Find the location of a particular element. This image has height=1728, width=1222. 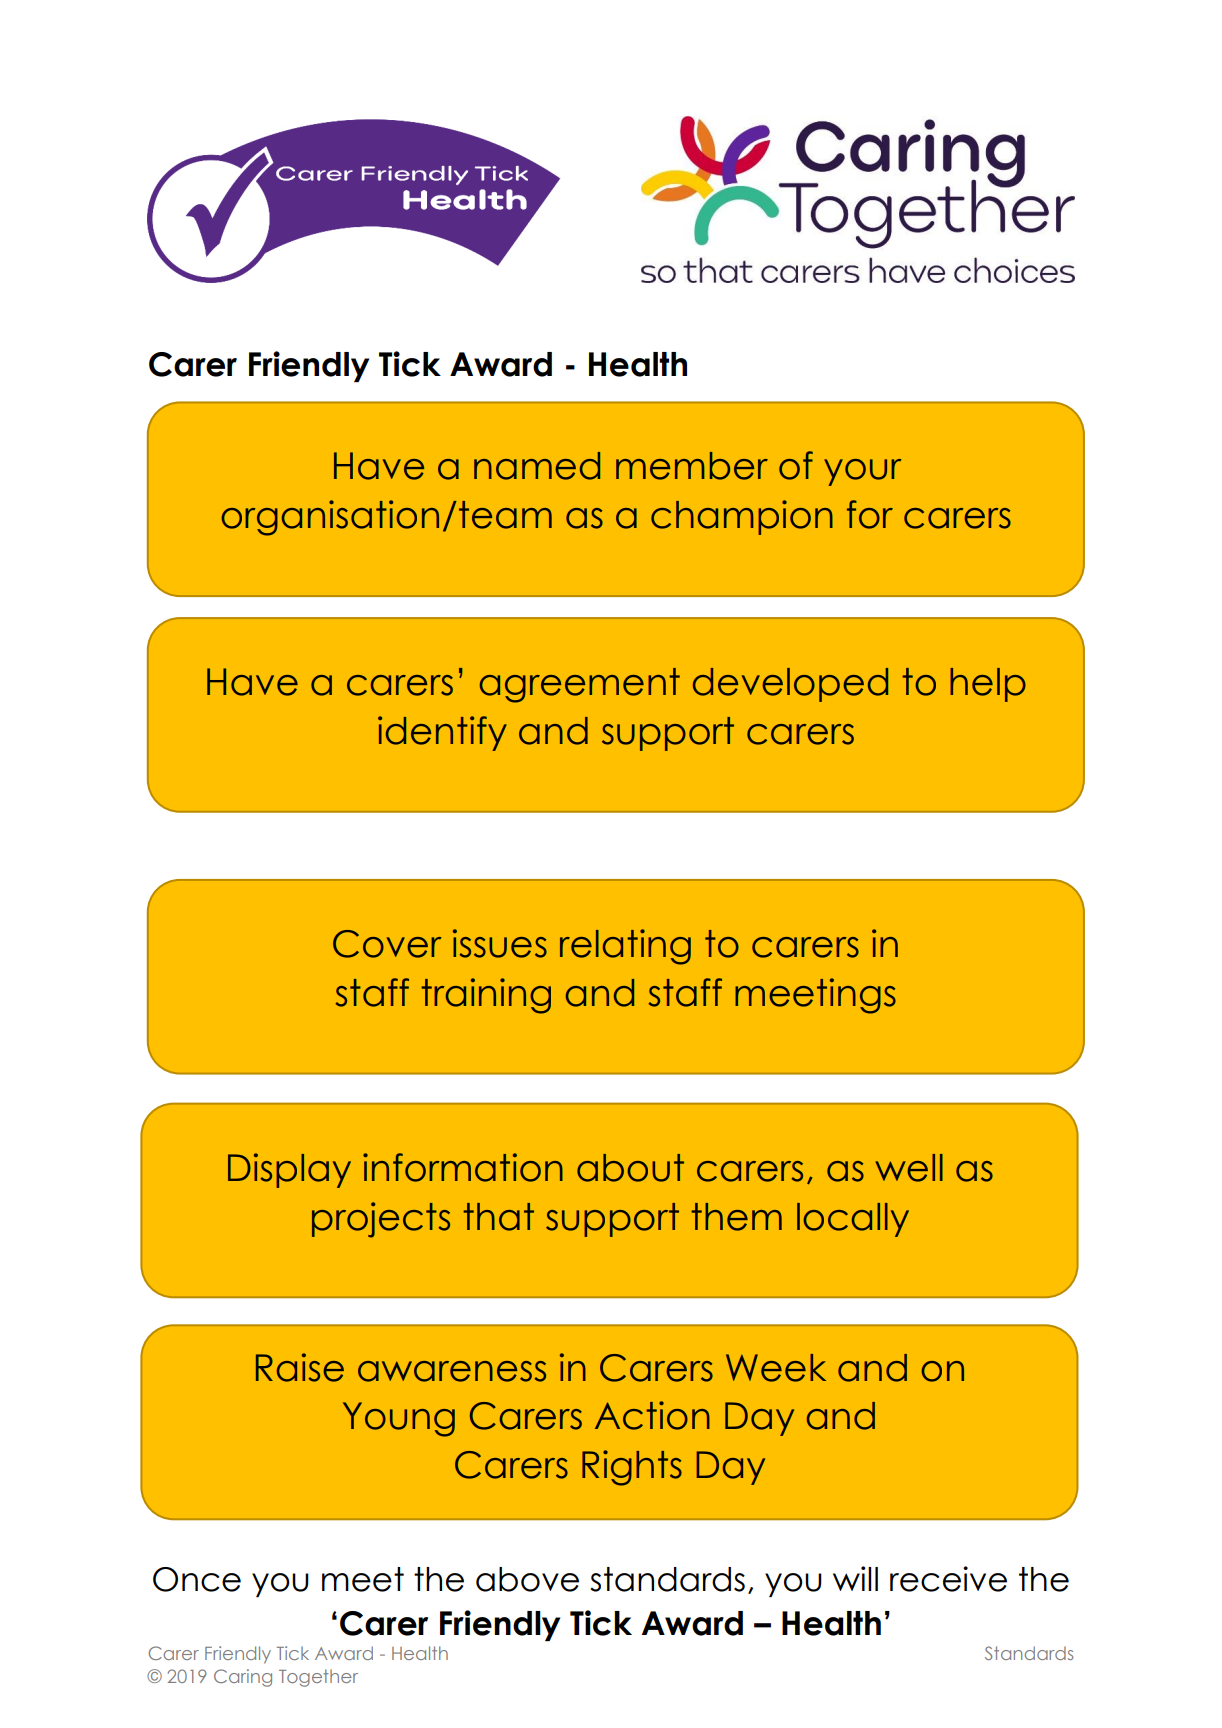

Together is located at coordinates (318, 1678).
